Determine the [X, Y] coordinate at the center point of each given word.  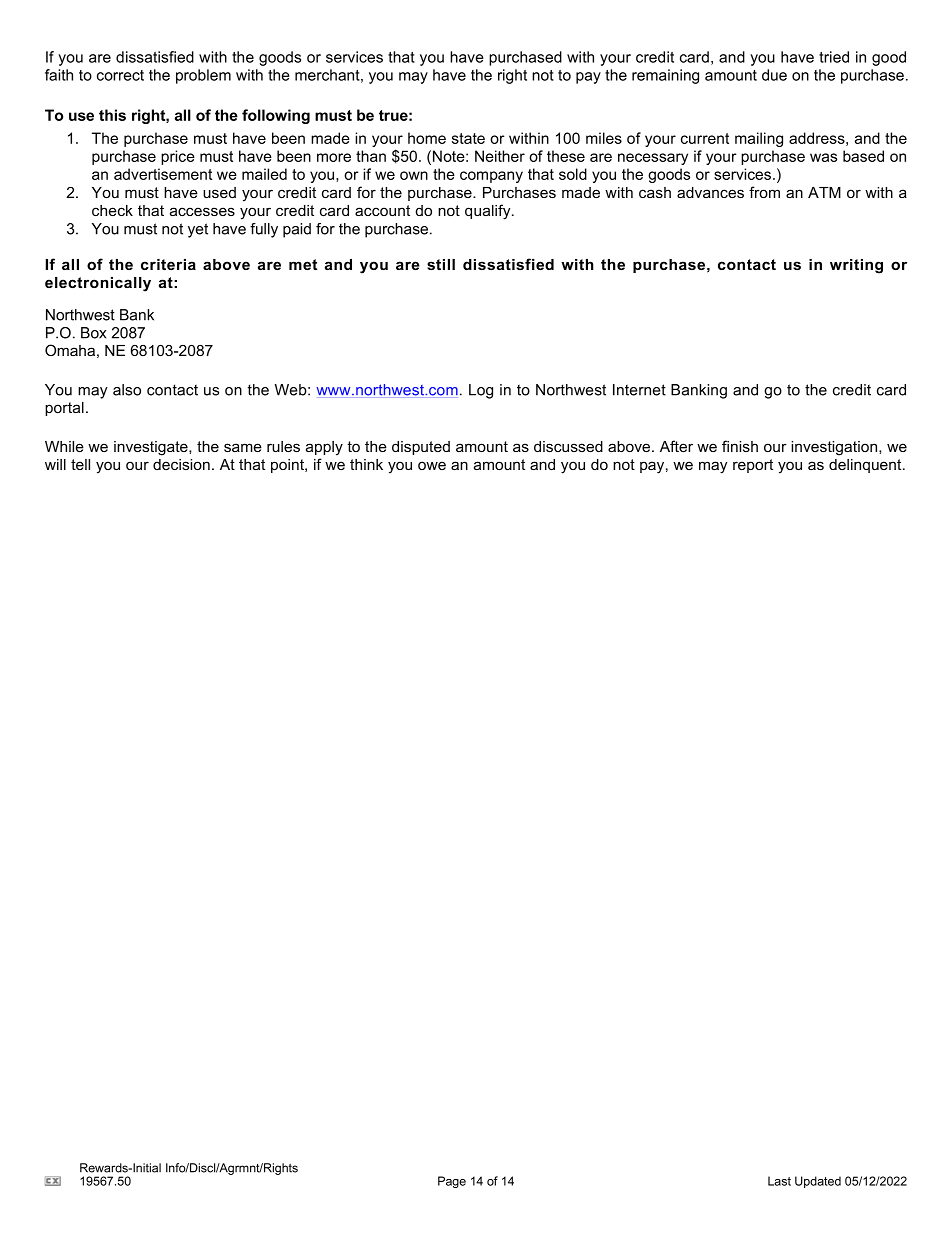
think [366, 464]
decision [181, 464]
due [774, 75]
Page [452, 1182]
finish [740, 446]
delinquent [866, 466]
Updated [818, 1182]
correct [120, 75]
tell [80, 464]
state [468, 138]
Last [779, 1181]
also [127, 390]
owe [432, 465]
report [753, 466]
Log [481, 391]
